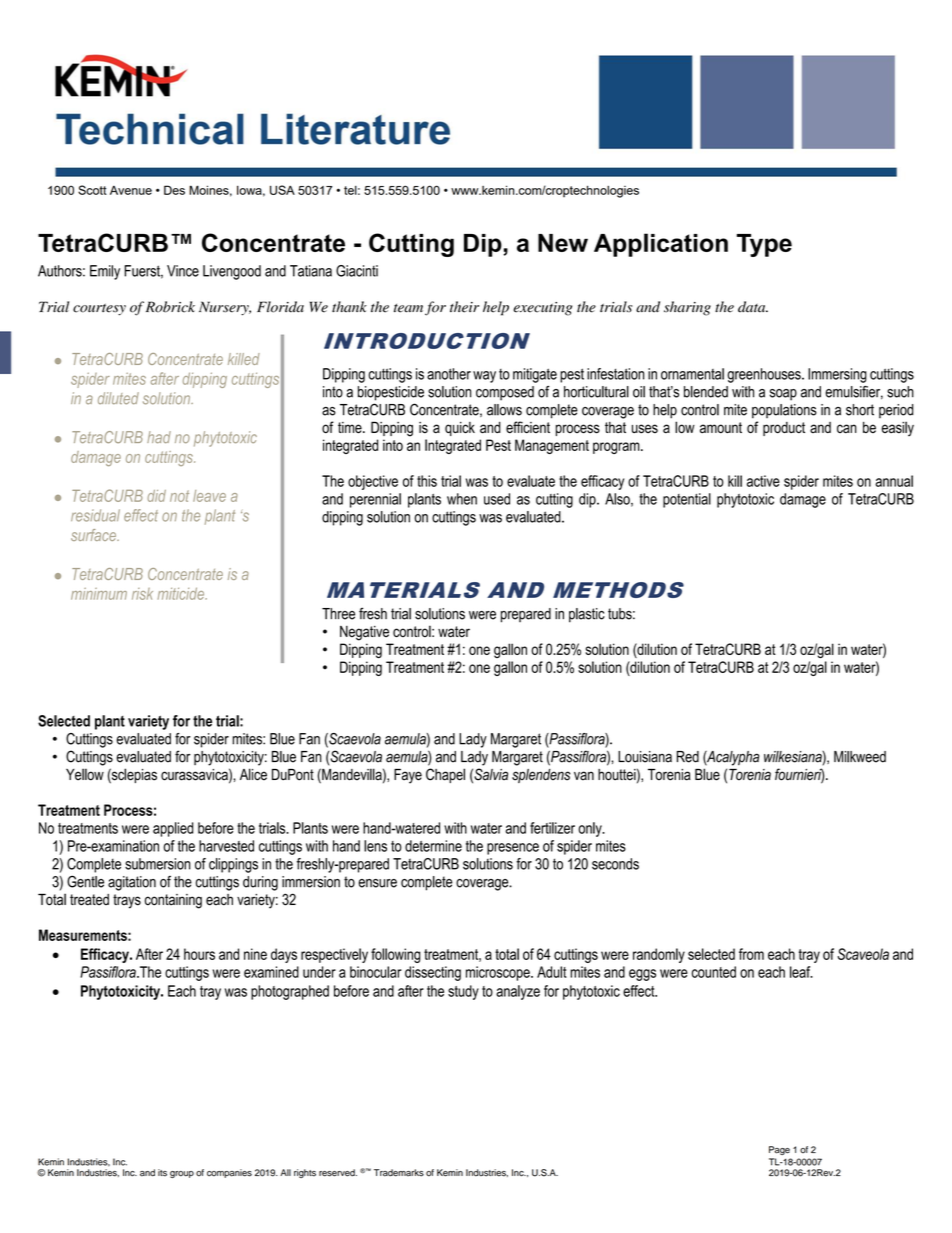  Describe the element at coordinates (860, 757) in the page. I see `Milkweed` at that location.
